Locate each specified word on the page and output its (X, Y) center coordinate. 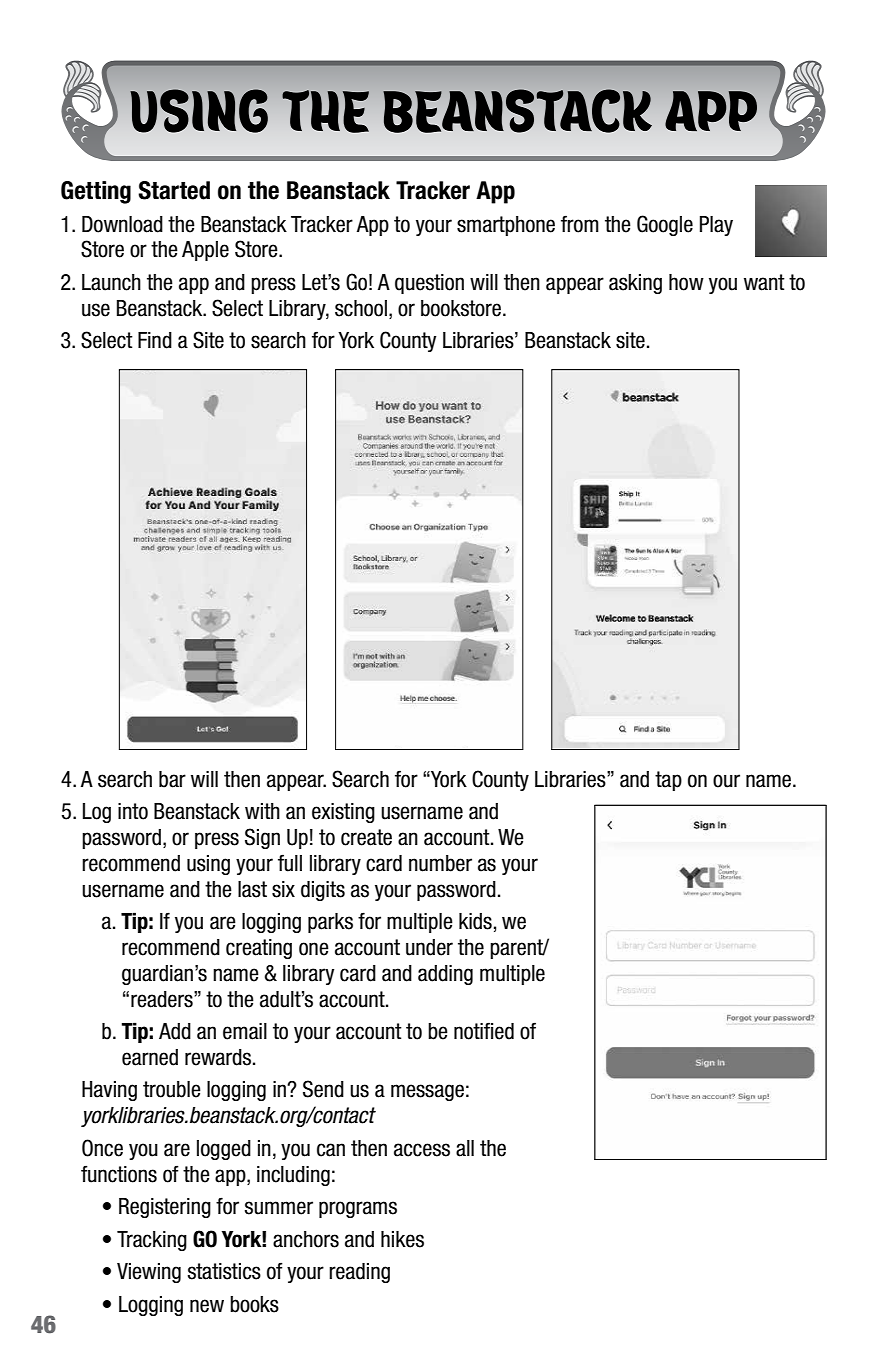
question (429, 284)
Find (155, 340)
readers (163, 999)
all (465, 1148)
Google (665, 225)
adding (445, 975)
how (686, 282)
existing (343, 813)
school (361, 308)
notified (484, 1031)
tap (668, 781)
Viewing (149, 1273)
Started (174, 190)
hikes (402, 1239)
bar (172, 779)
